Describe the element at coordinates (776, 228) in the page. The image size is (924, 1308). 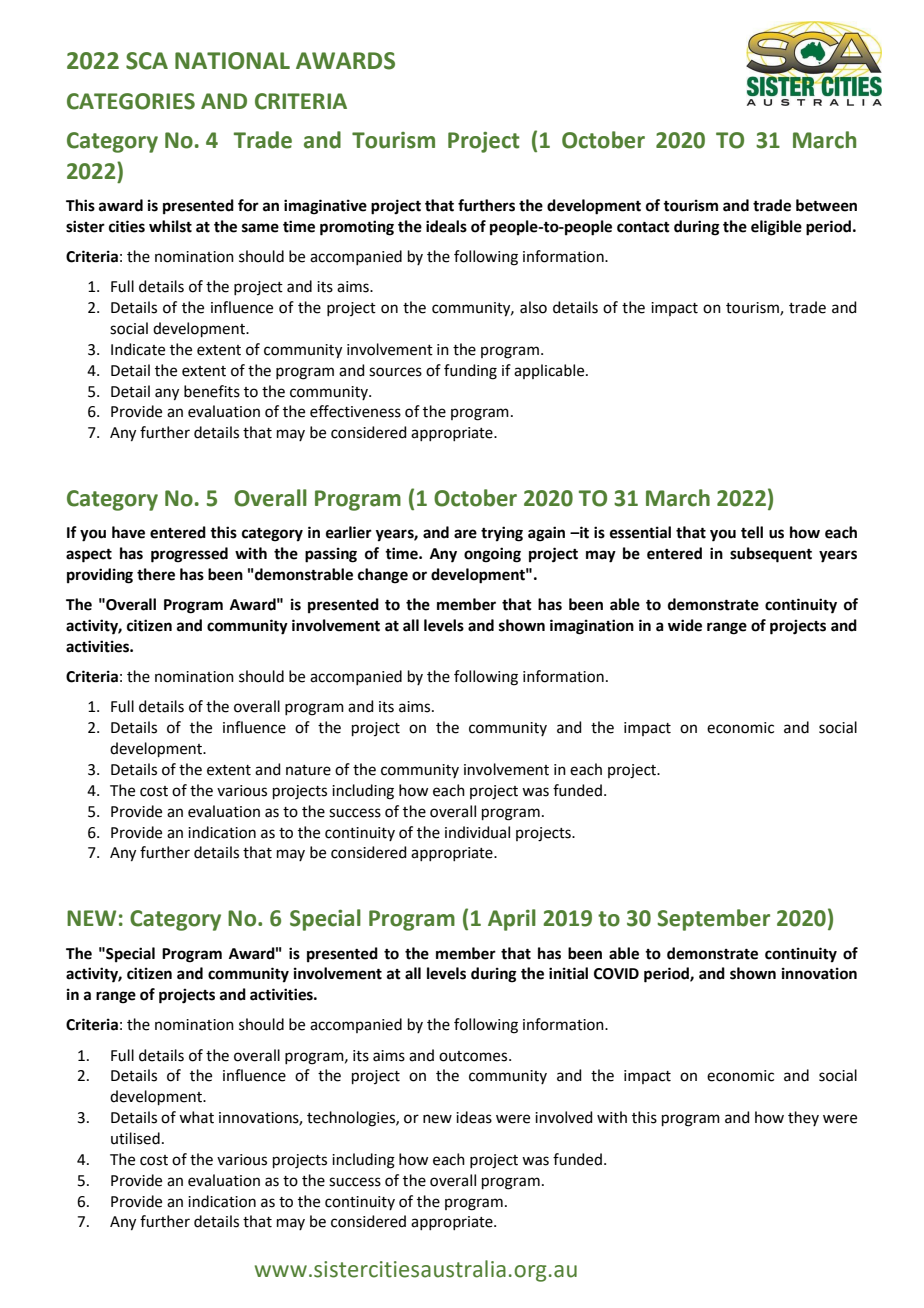
I see `eligible` at that location.
